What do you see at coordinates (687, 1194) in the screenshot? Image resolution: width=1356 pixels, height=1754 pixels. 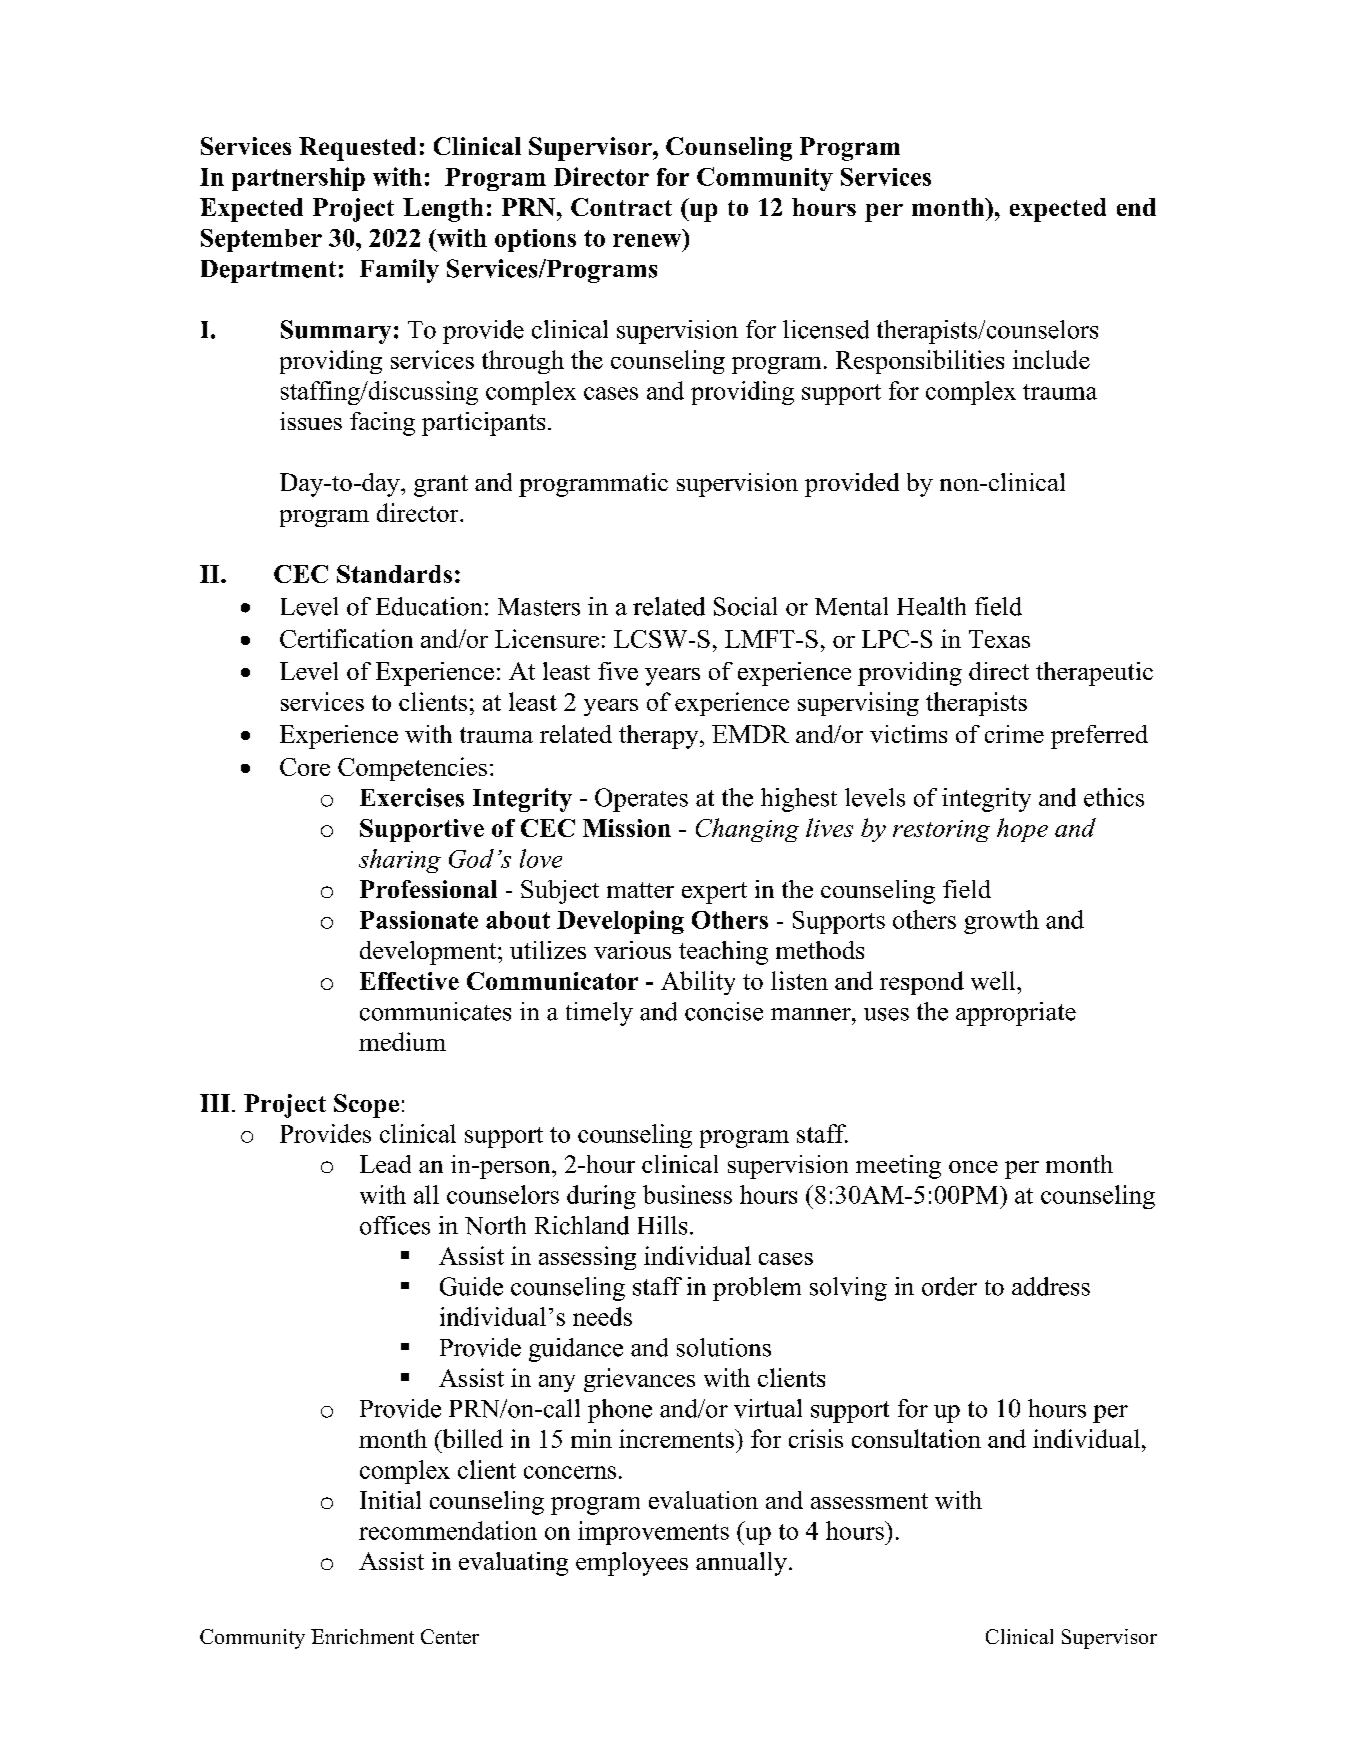 I see `business` at bounding box center [687, 1194].
